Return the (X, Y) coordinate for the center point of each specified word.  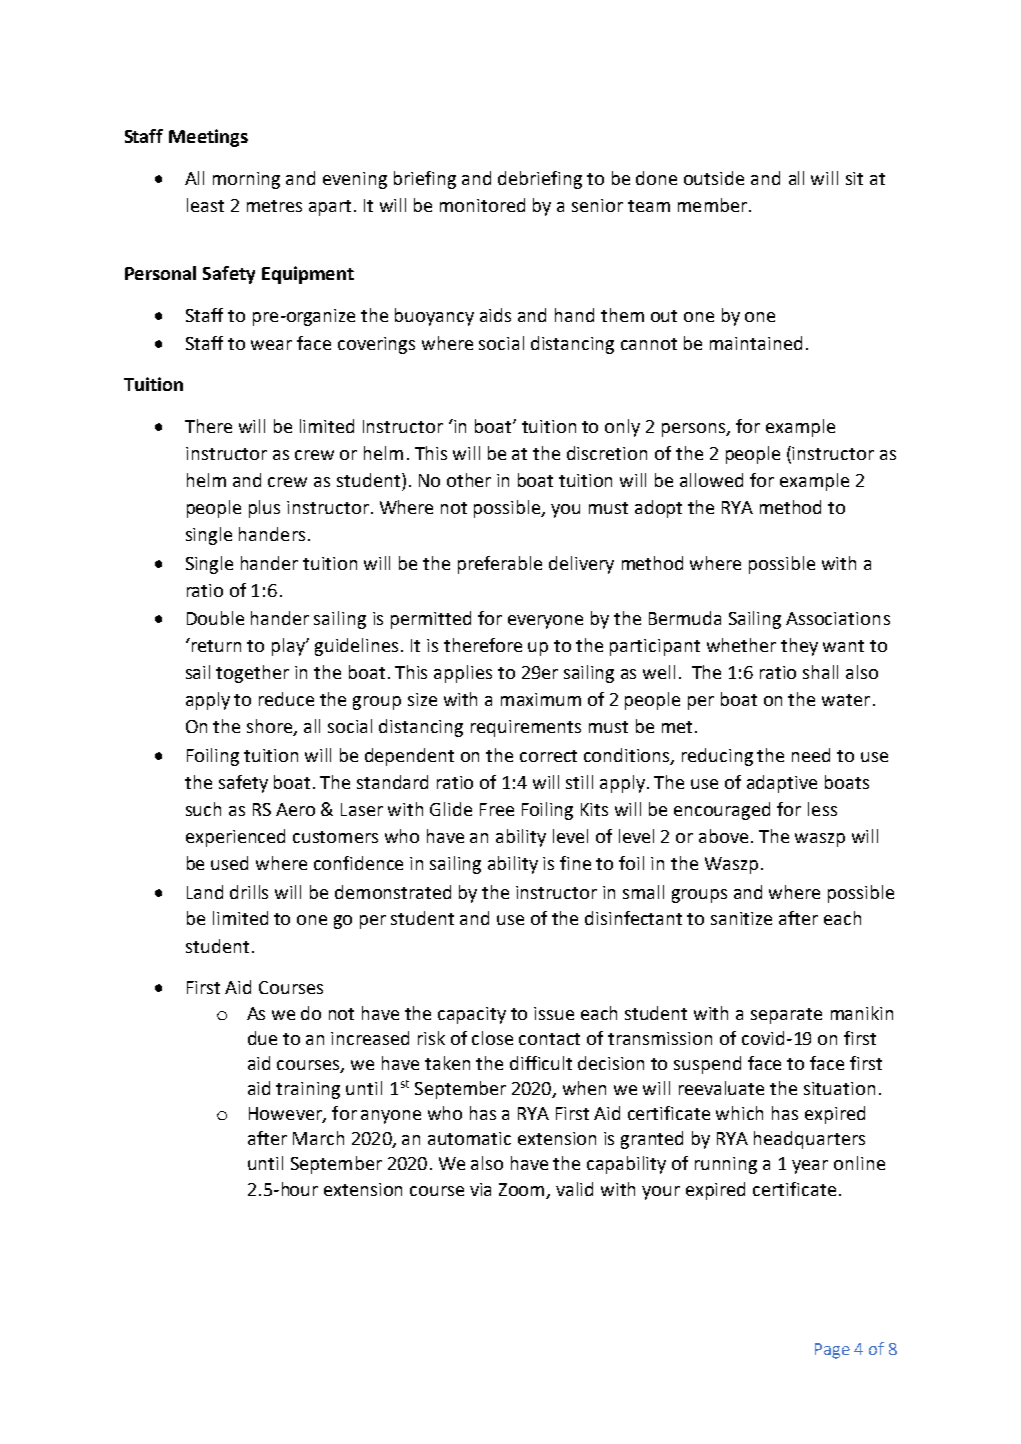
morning (246, 180)
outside (714, 178)
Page (832, 1351)
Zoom (523, 1190)
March (318, 1138)
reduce (286, 699)
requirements (526, 728)
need (811, 755)
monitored (482, 205)
